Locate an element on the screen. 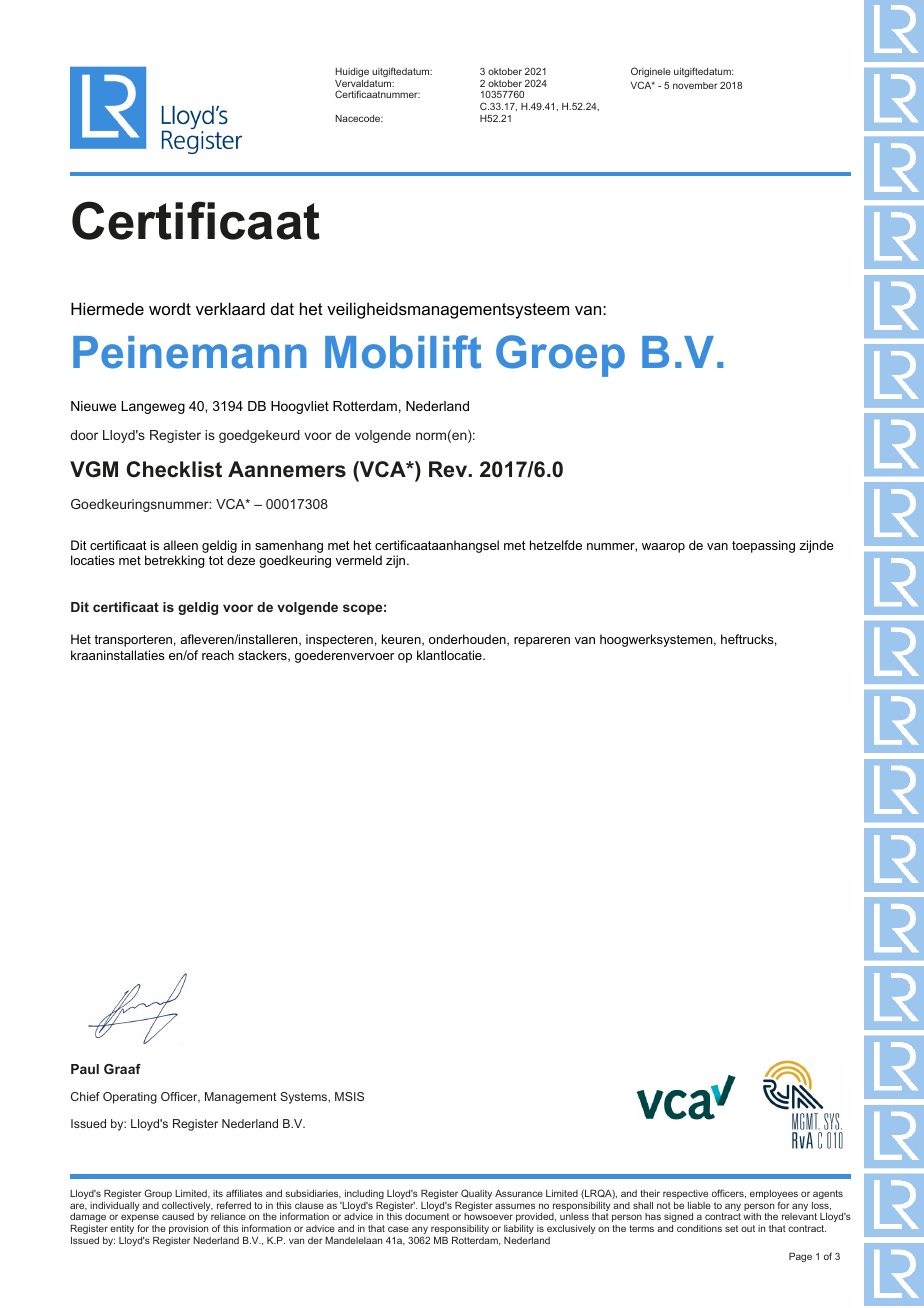 Image resolution: width=924 pixels, height=1308 pixels. reach is located at coordinates (218, 655).
